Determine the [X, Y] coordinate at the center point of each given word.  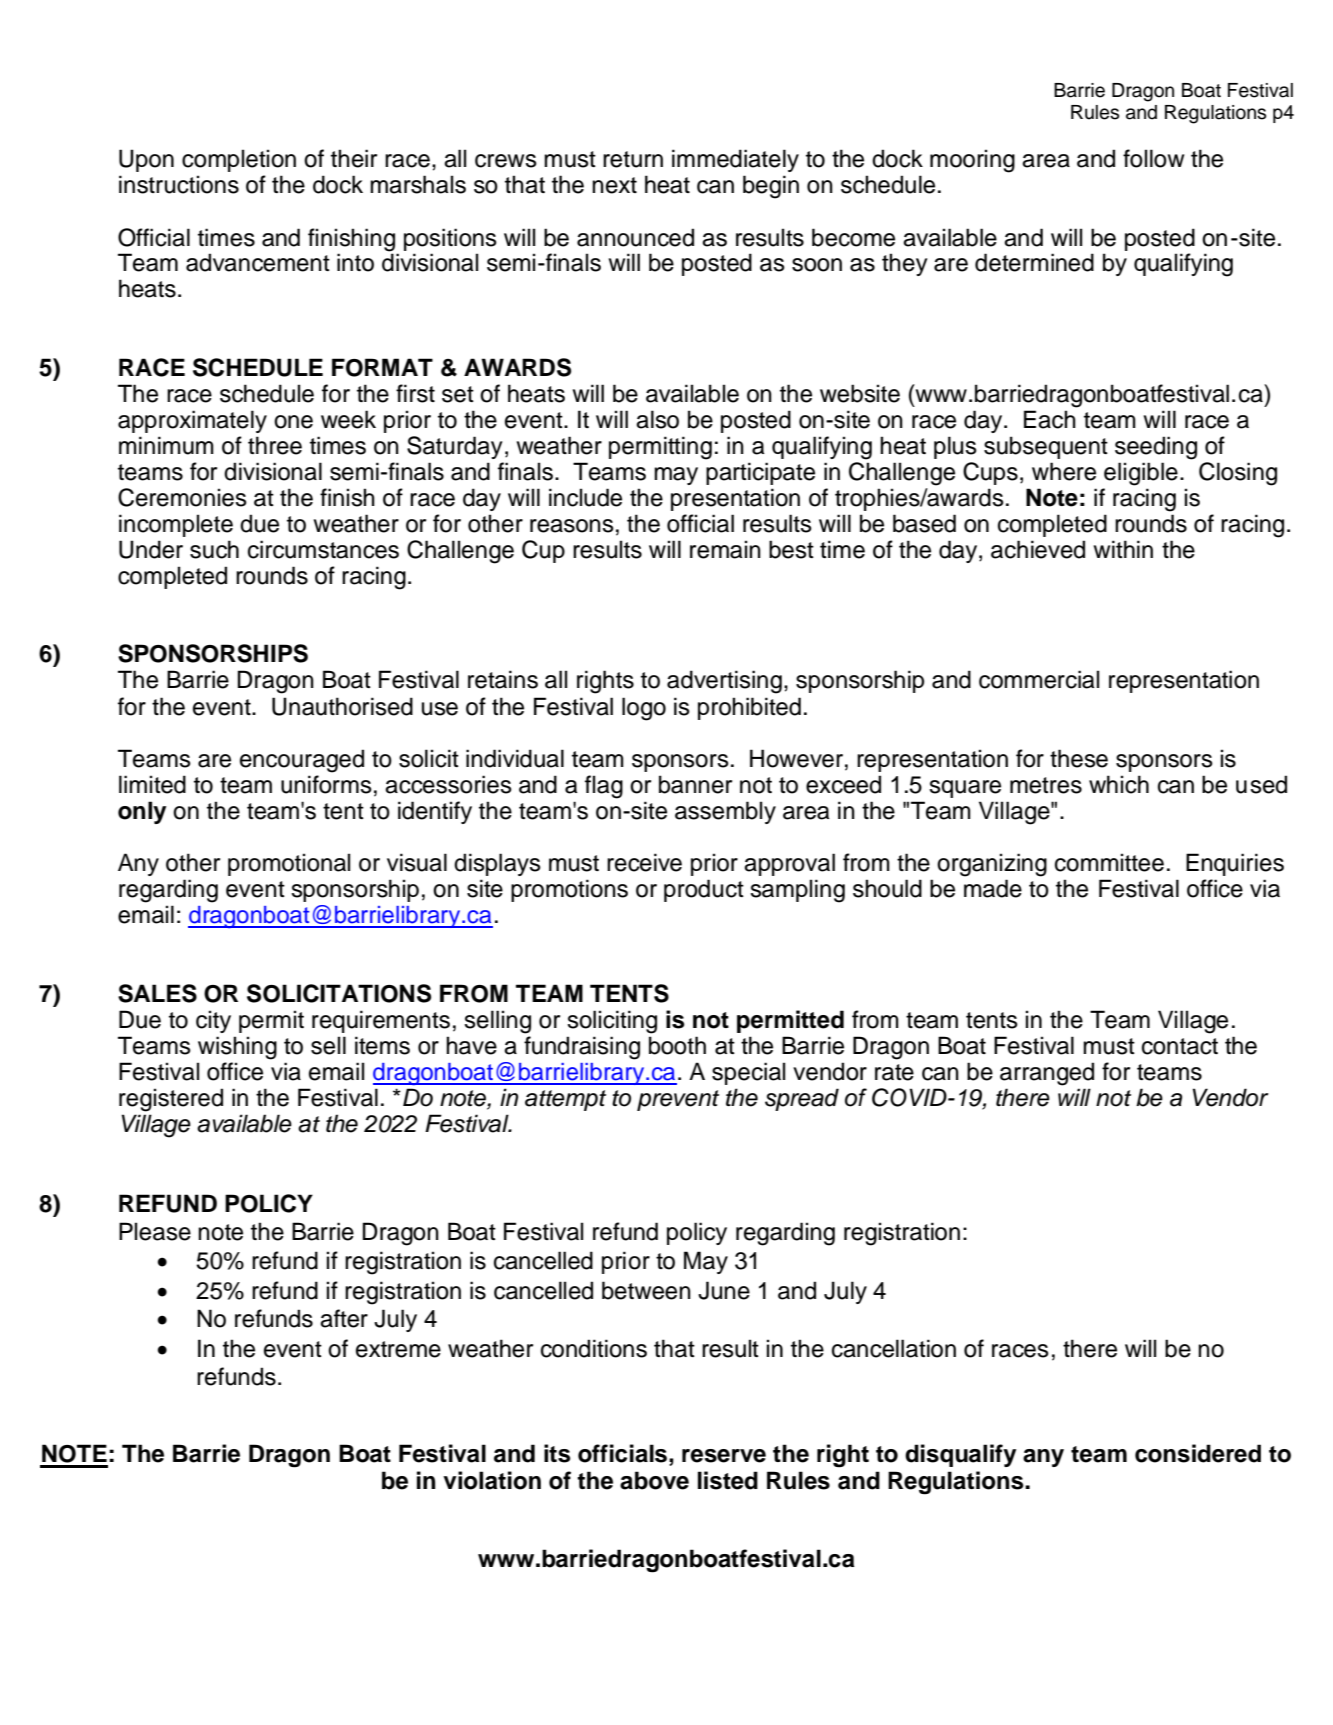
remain [725, 549]
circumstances [323, 549]
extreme [398, 1349]
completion [239, 160]
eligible [1141, 474]
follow [1153, 158]
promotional [289, 864]
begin [771, 187]
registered [171, 1100]
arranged [1047, 1074]
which [1119, 784]
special [748, 1073]
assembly [725, 812]
